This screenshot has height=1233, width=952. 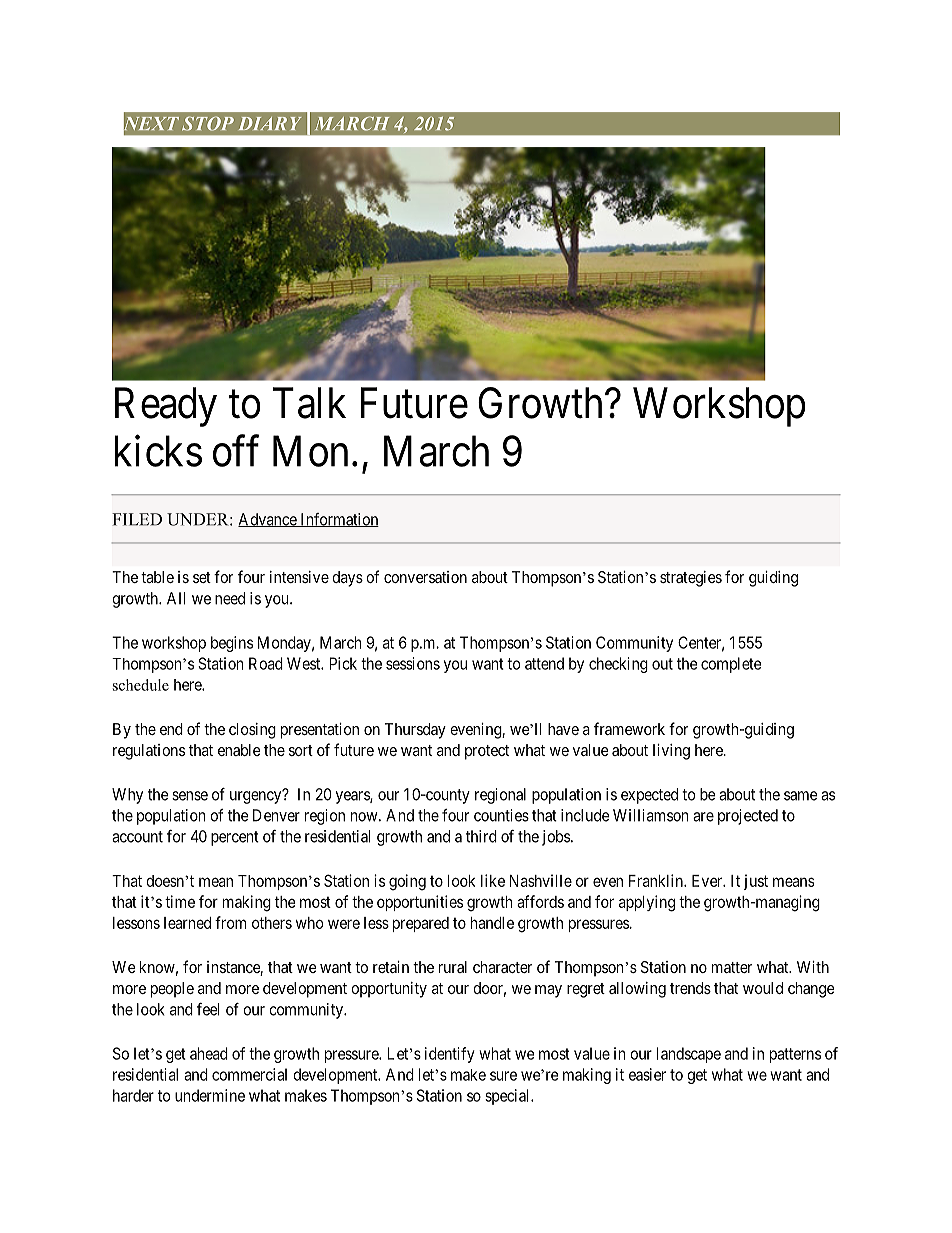 I want to click on STOP, so click(x=208, y=123).
